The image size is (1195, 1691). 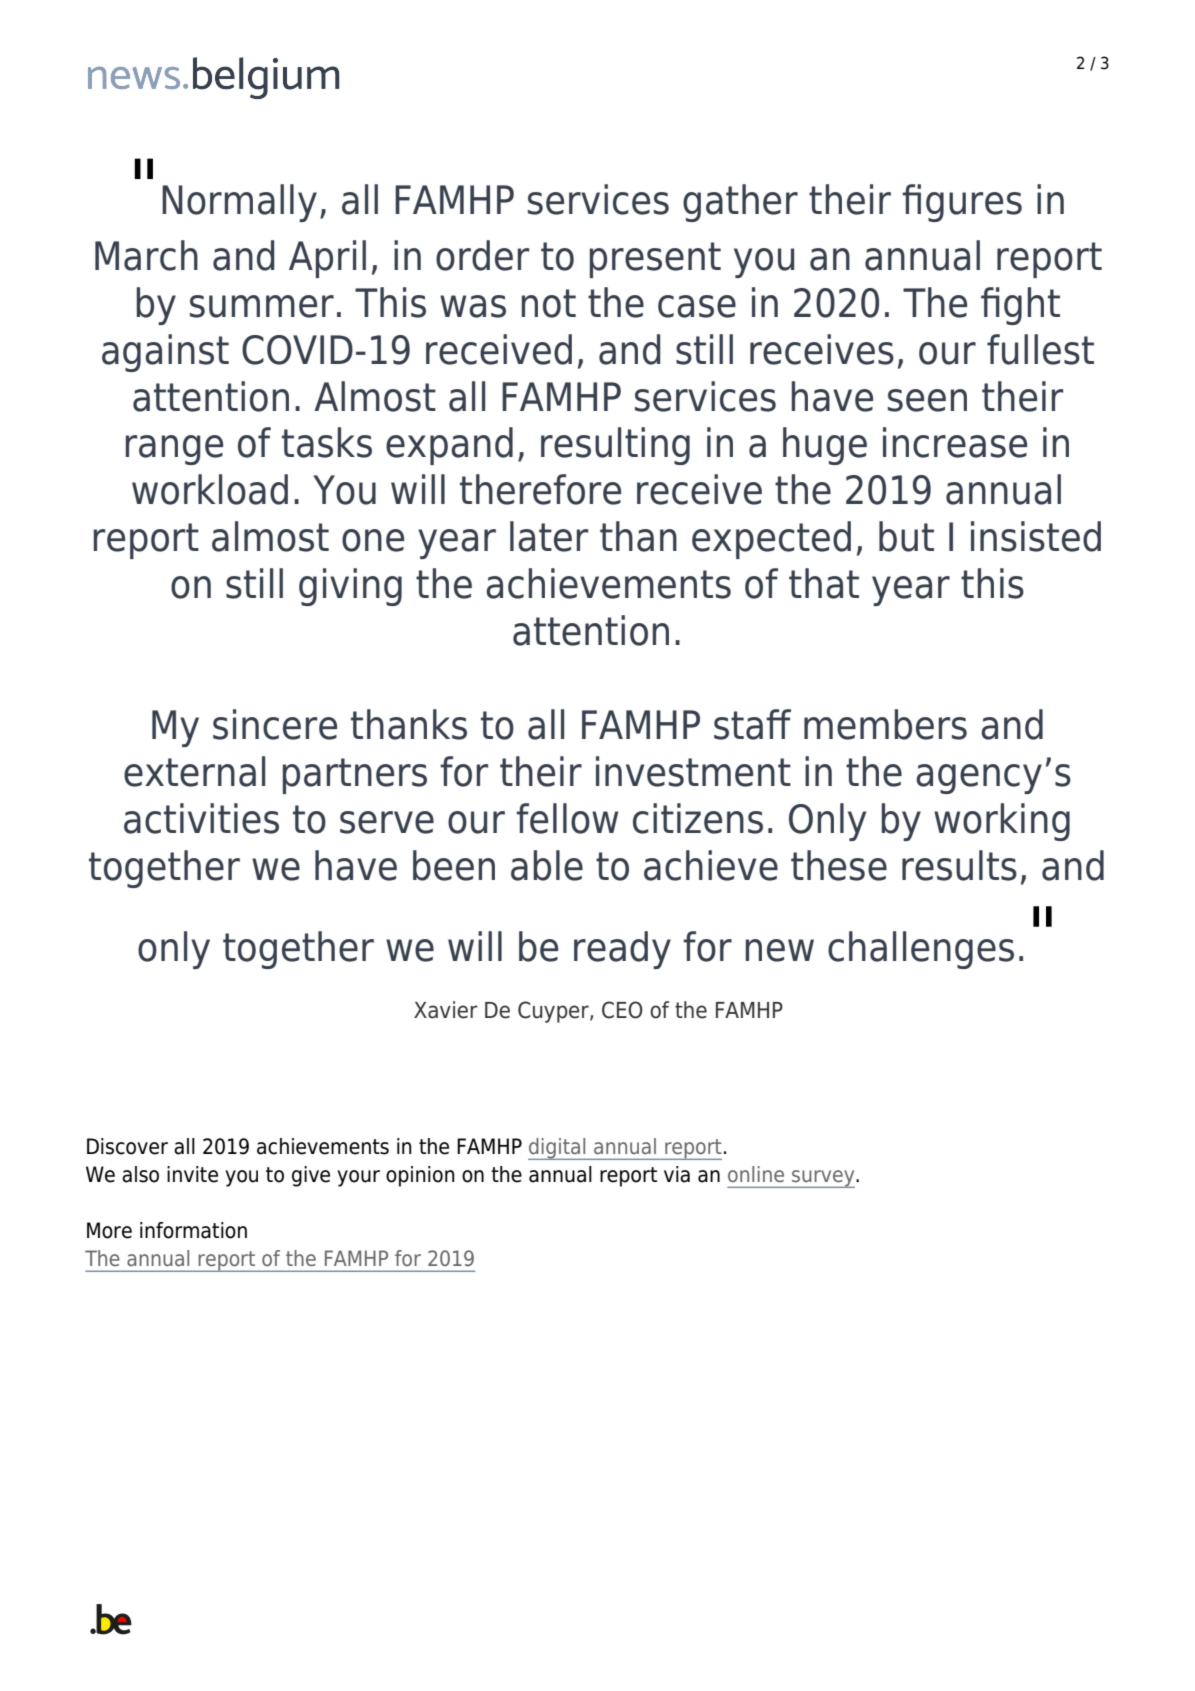 I want to click on digital, so click(x=558, y=1149).
